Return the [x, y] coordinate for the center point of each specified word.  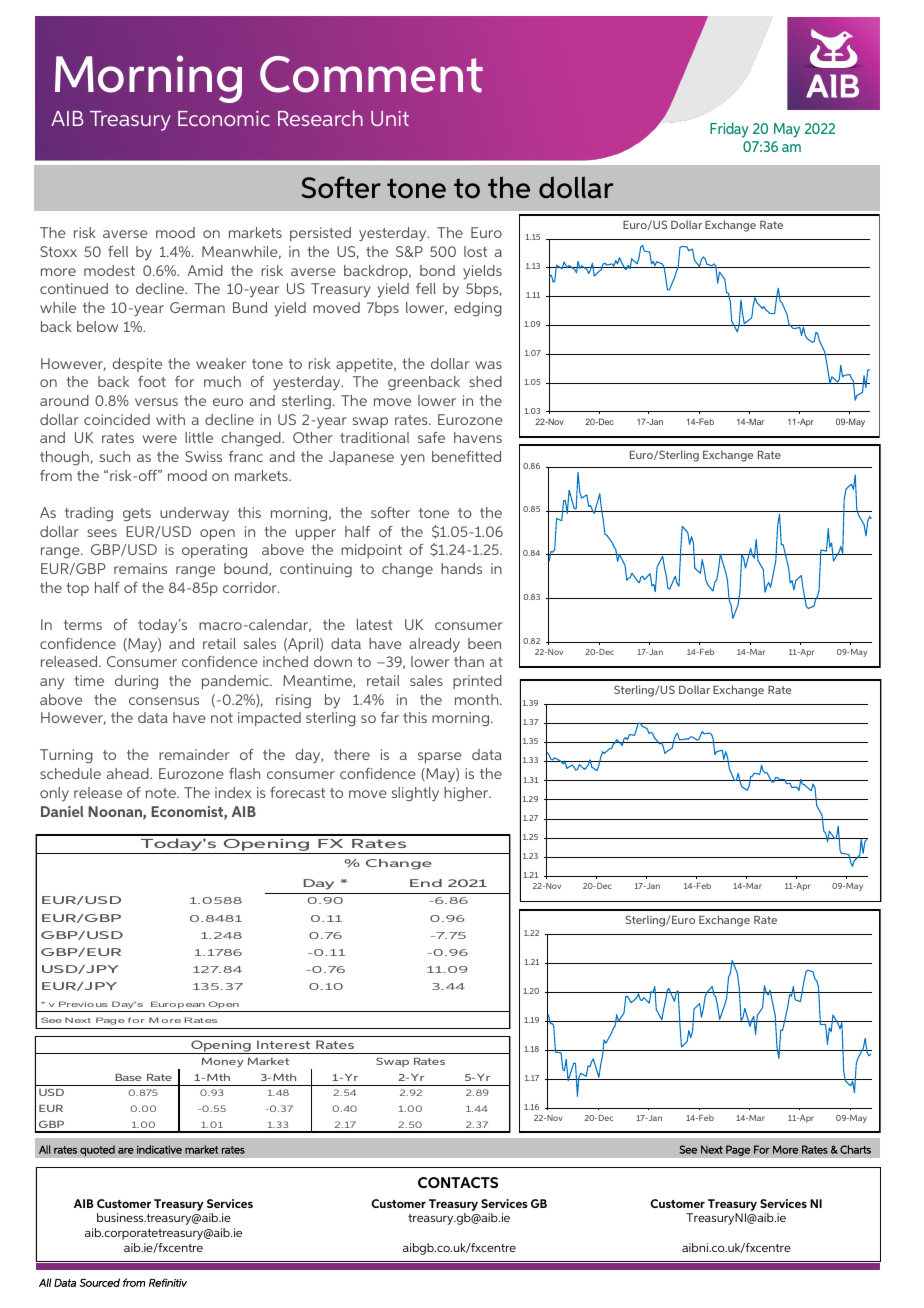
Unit [390, 118]
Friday [729, 130]
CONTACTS [458, 1182]
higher [467, 794]
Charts [855, 1149]
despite [137, 365]
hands [461, 568]
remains [140, 568]
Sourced [99, 1282]
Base [128, 1077]
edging [478, 309]
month [478, 699]
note [162, 793]
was [488, 365]
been [484, 643]
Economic [224, 118]
